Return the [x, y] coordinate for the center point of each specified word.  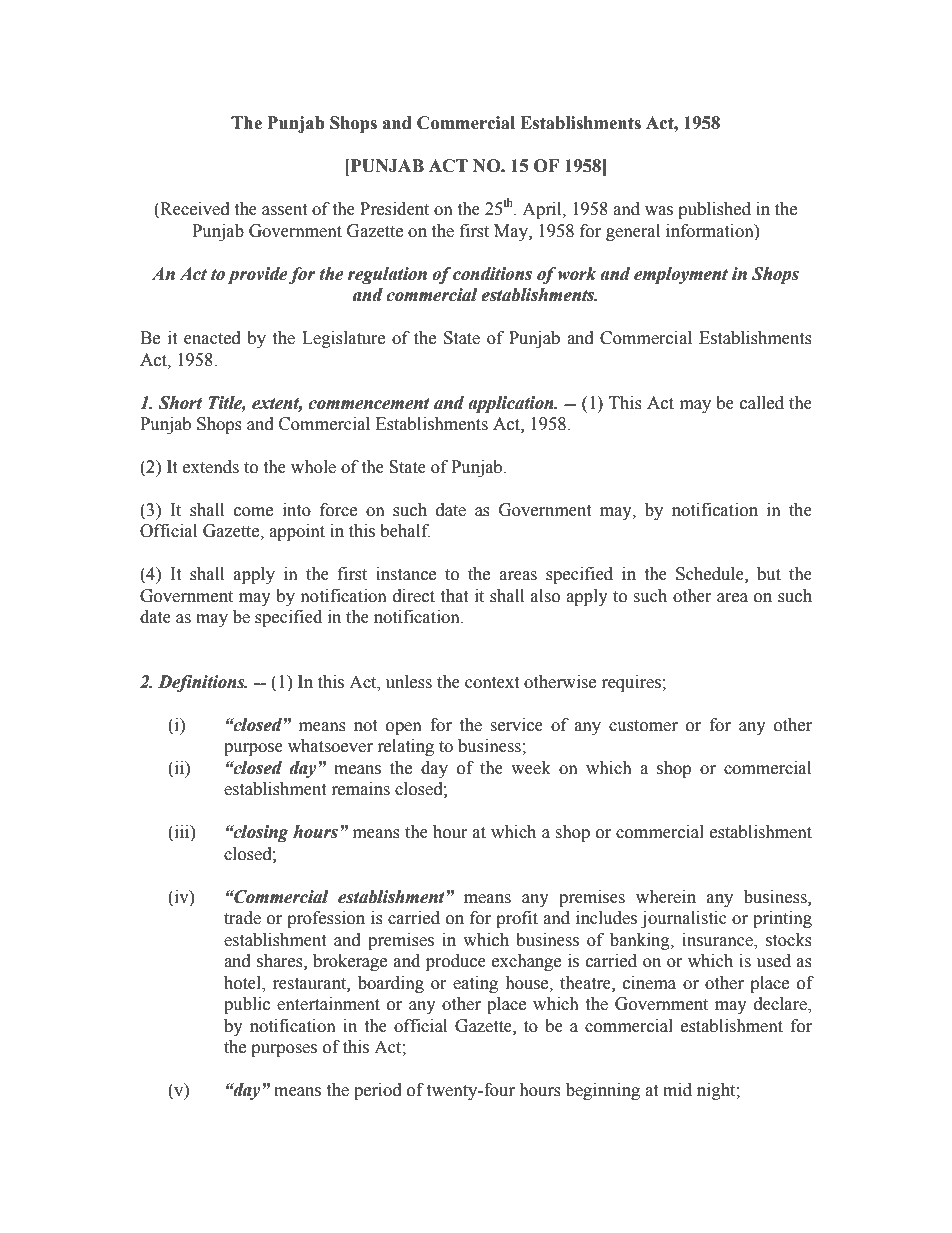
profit [517, 919]
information [711, 231]
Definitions [202, 683]
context [492, 683]
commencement [369, 404]
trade [242, 918]
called [762, 403]
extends [211, 467]
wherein [666, 897]
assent [284, 210]
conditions [492, 274]
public [247, 1005]
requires [632, 683]
